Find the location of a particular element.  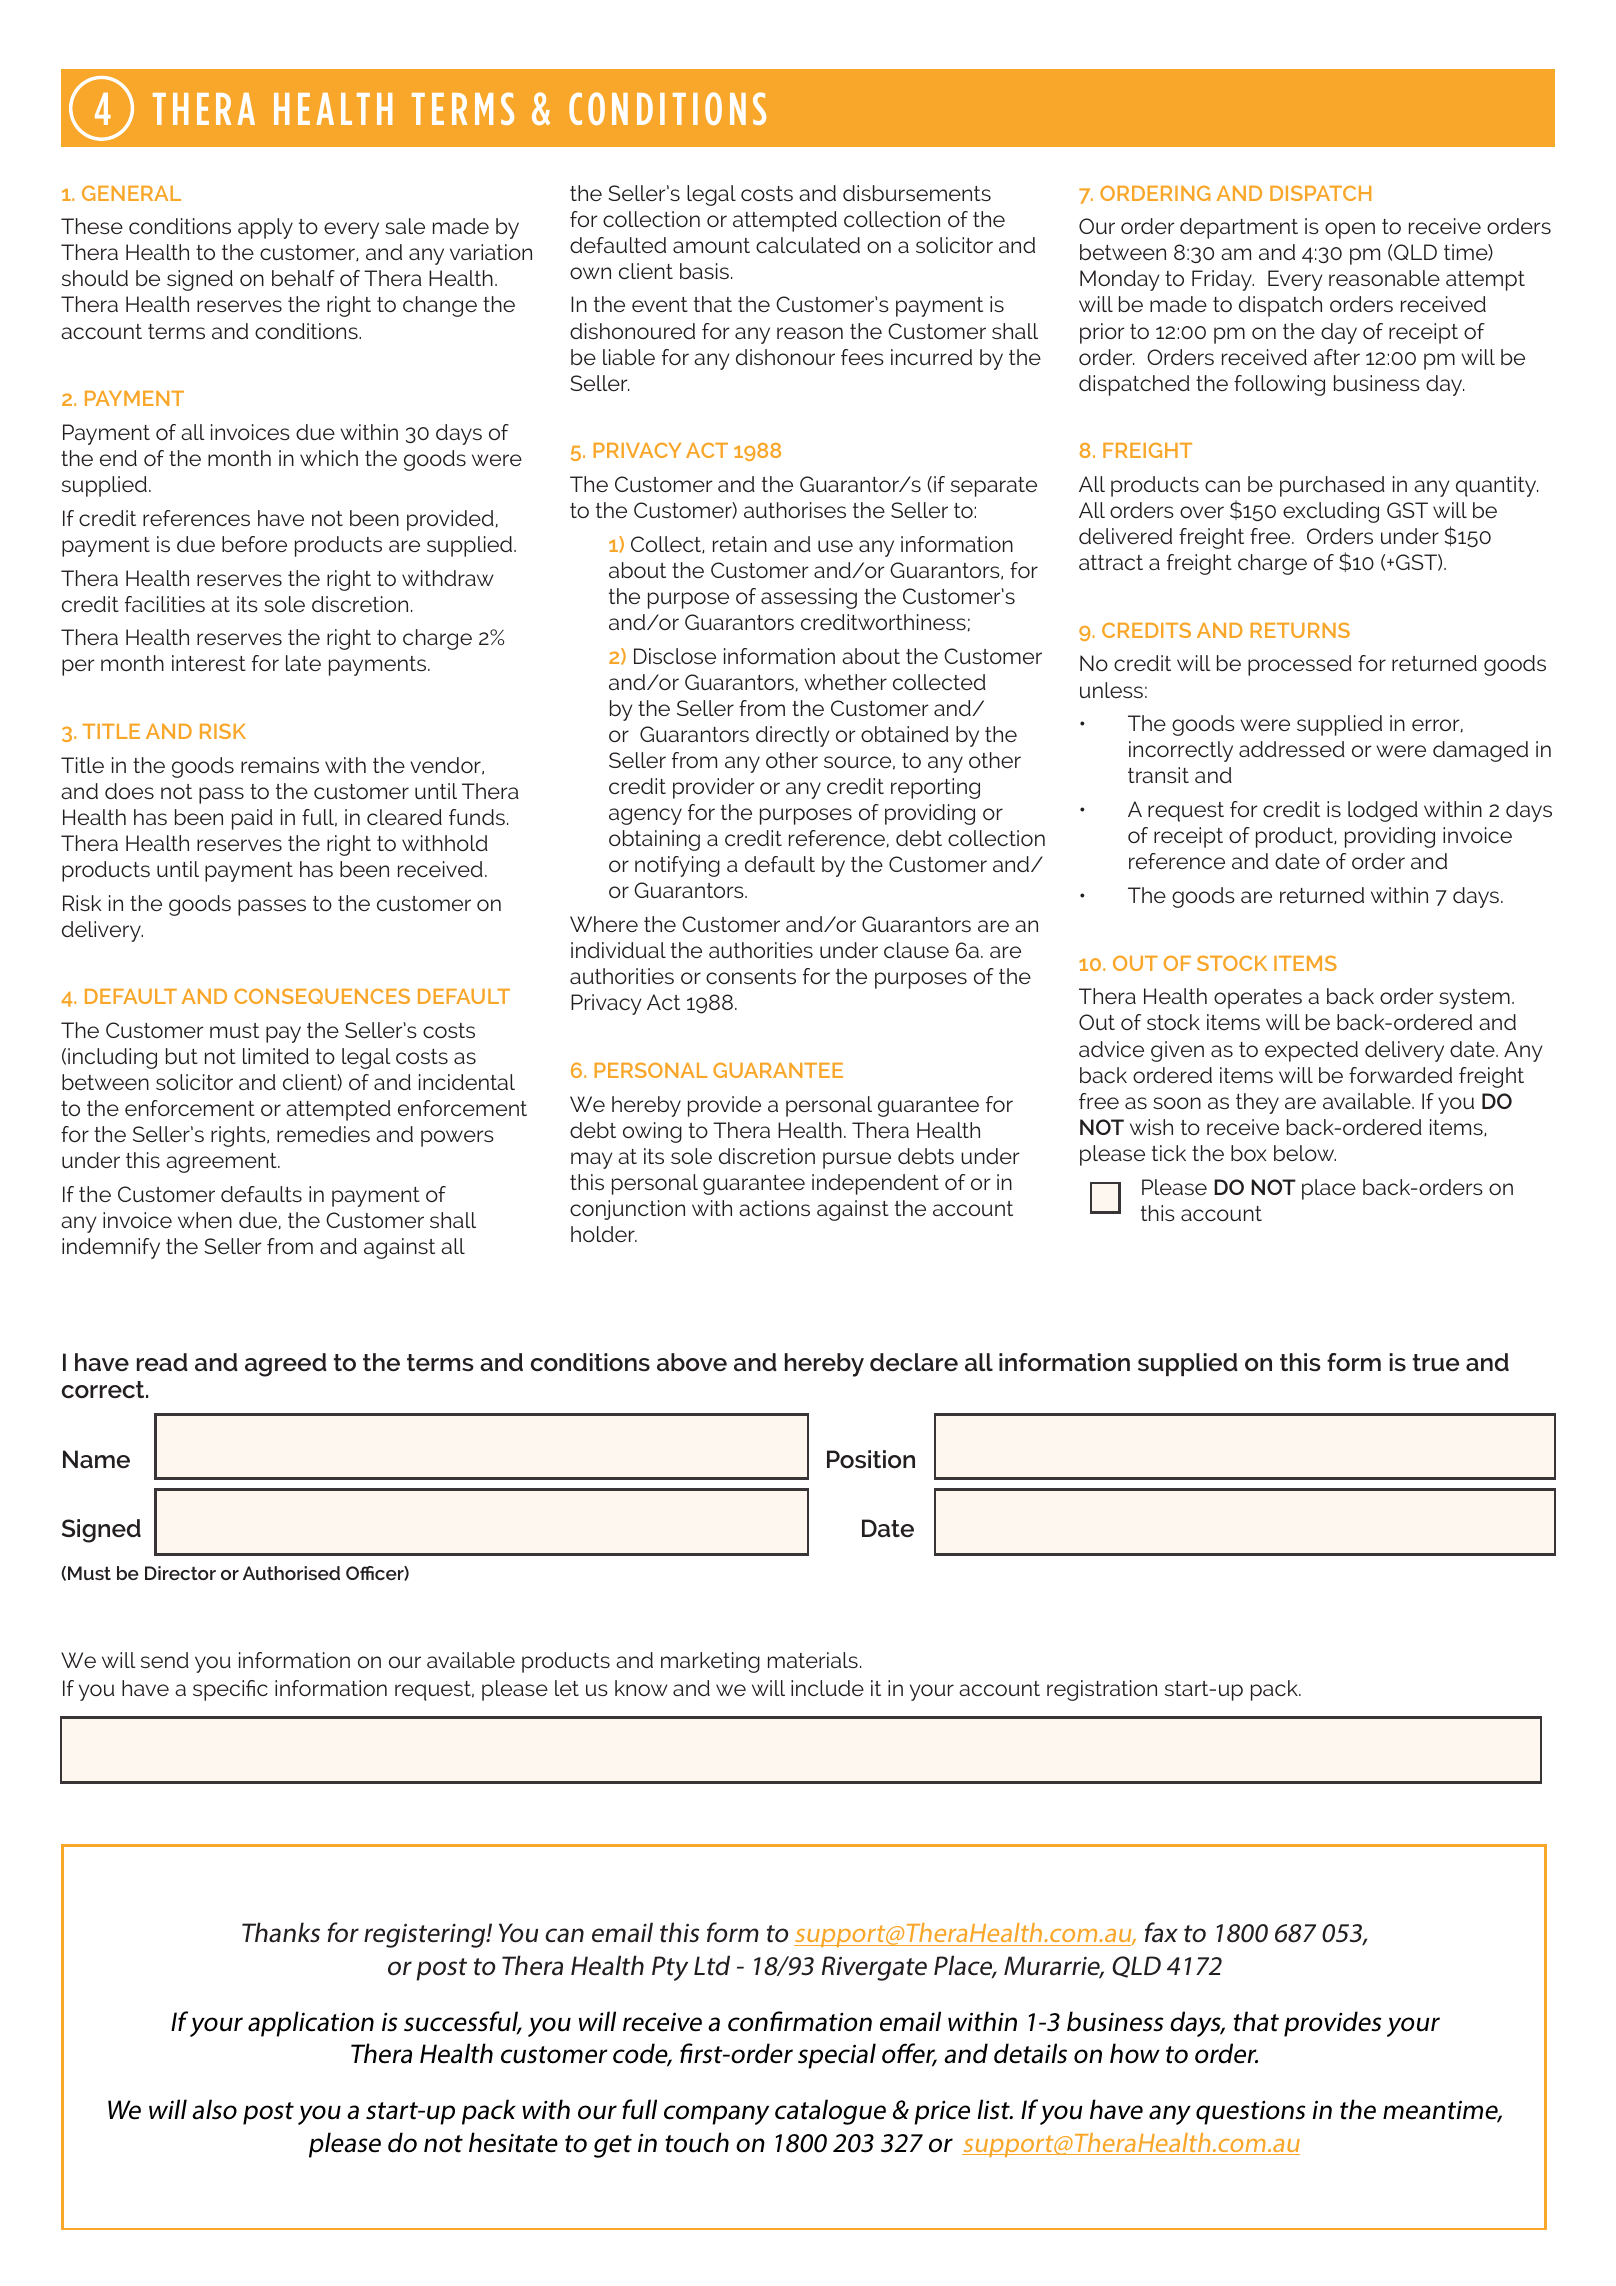

amount is located at coordinates (711, 245).
